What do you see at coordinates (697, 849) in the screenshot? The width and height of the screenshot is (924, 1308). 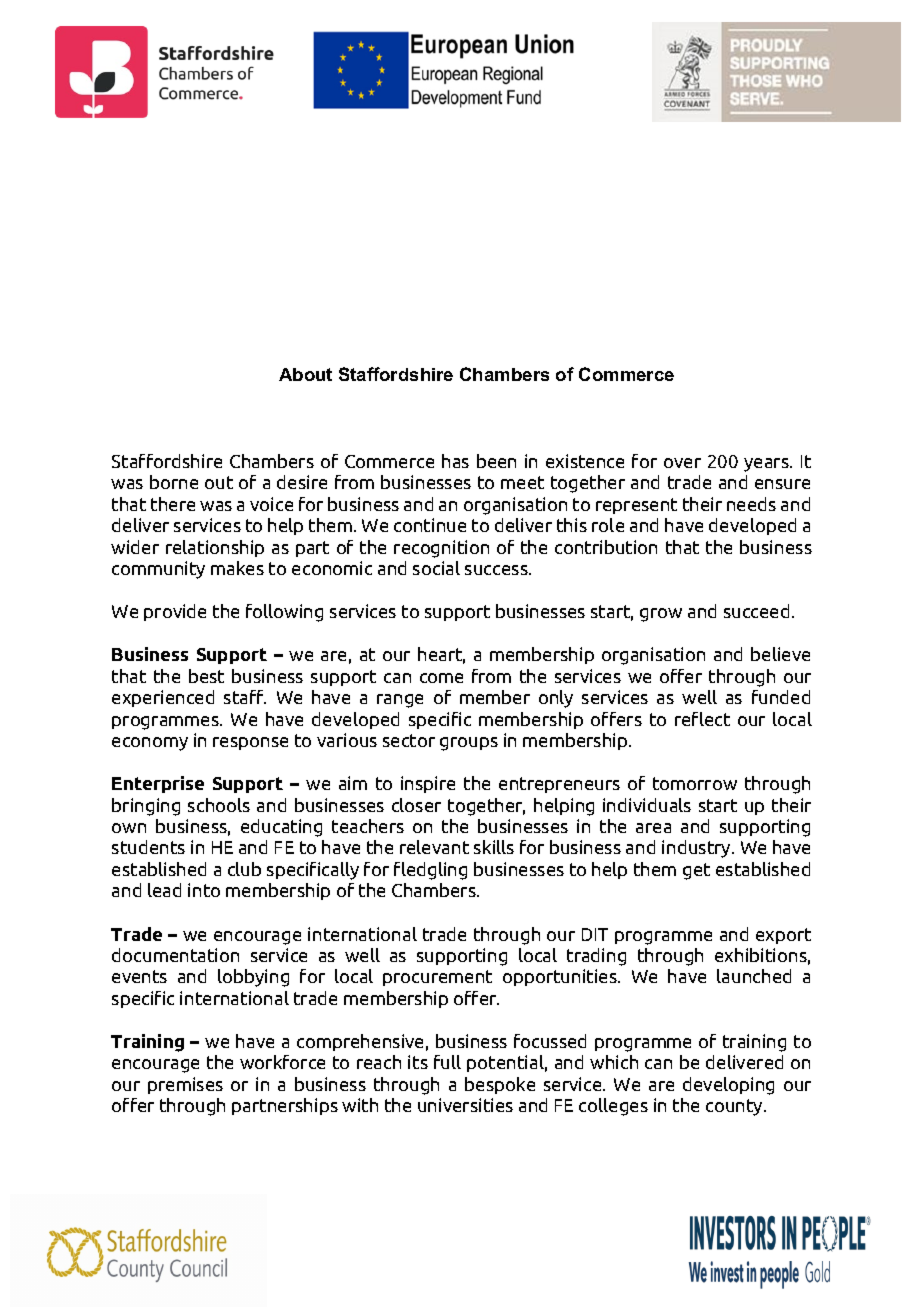 I see `industry` at bounding box center [697, 849].
